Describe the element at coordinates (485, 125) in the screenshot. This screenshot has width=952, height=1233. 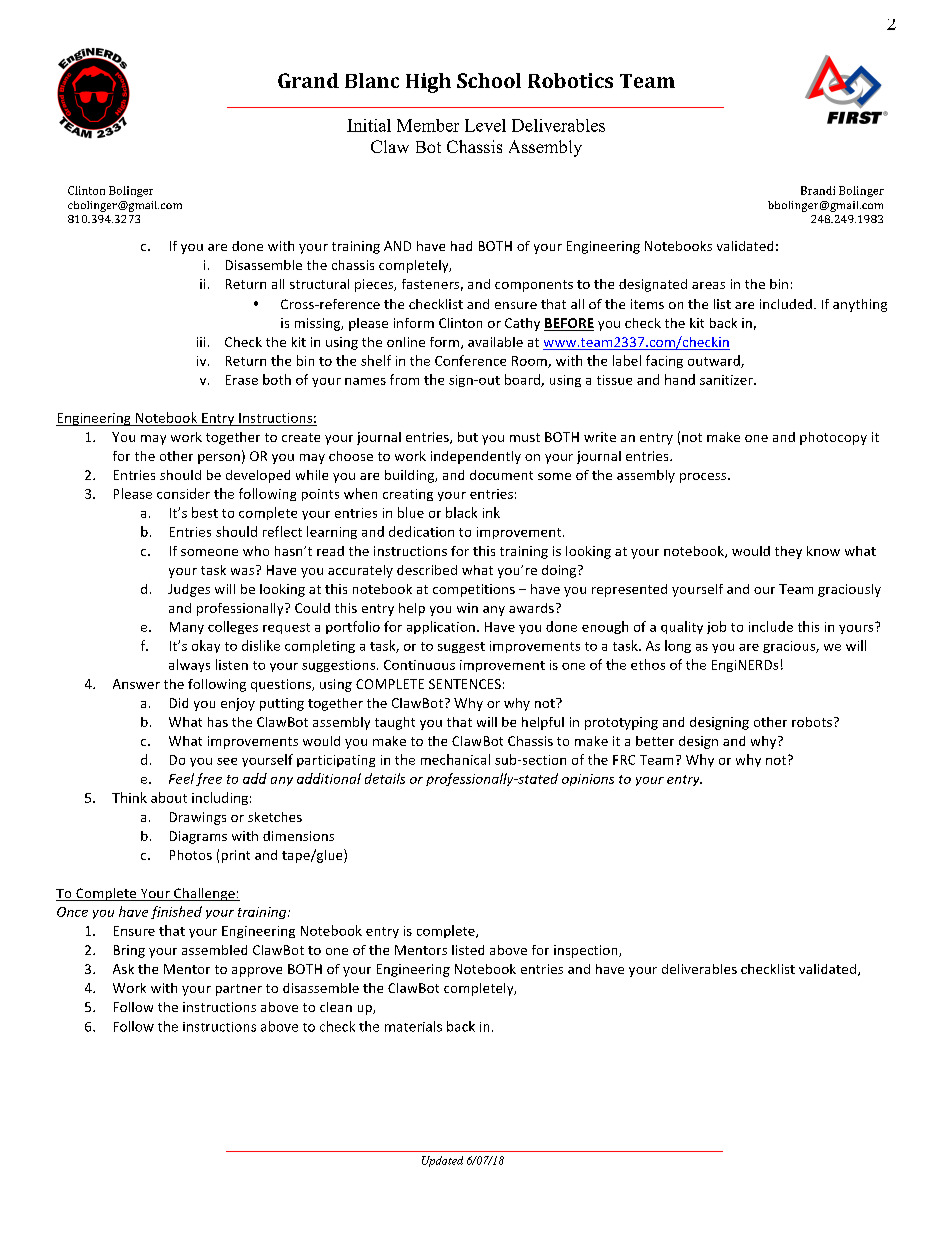
I see `Level` at that location.
